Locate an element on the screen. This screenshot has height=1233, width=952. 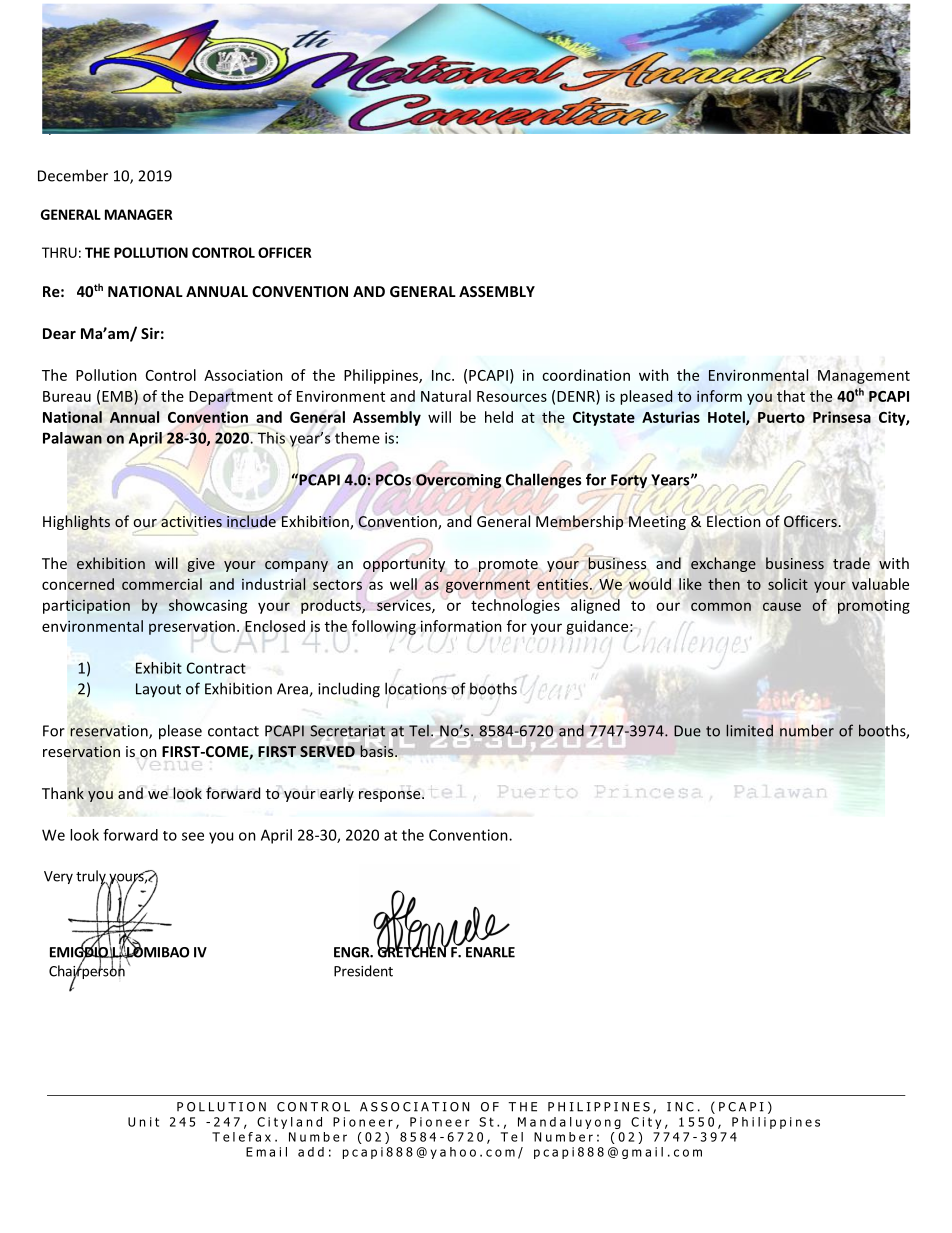
MANAGER is located at coordinates (139, 214).
